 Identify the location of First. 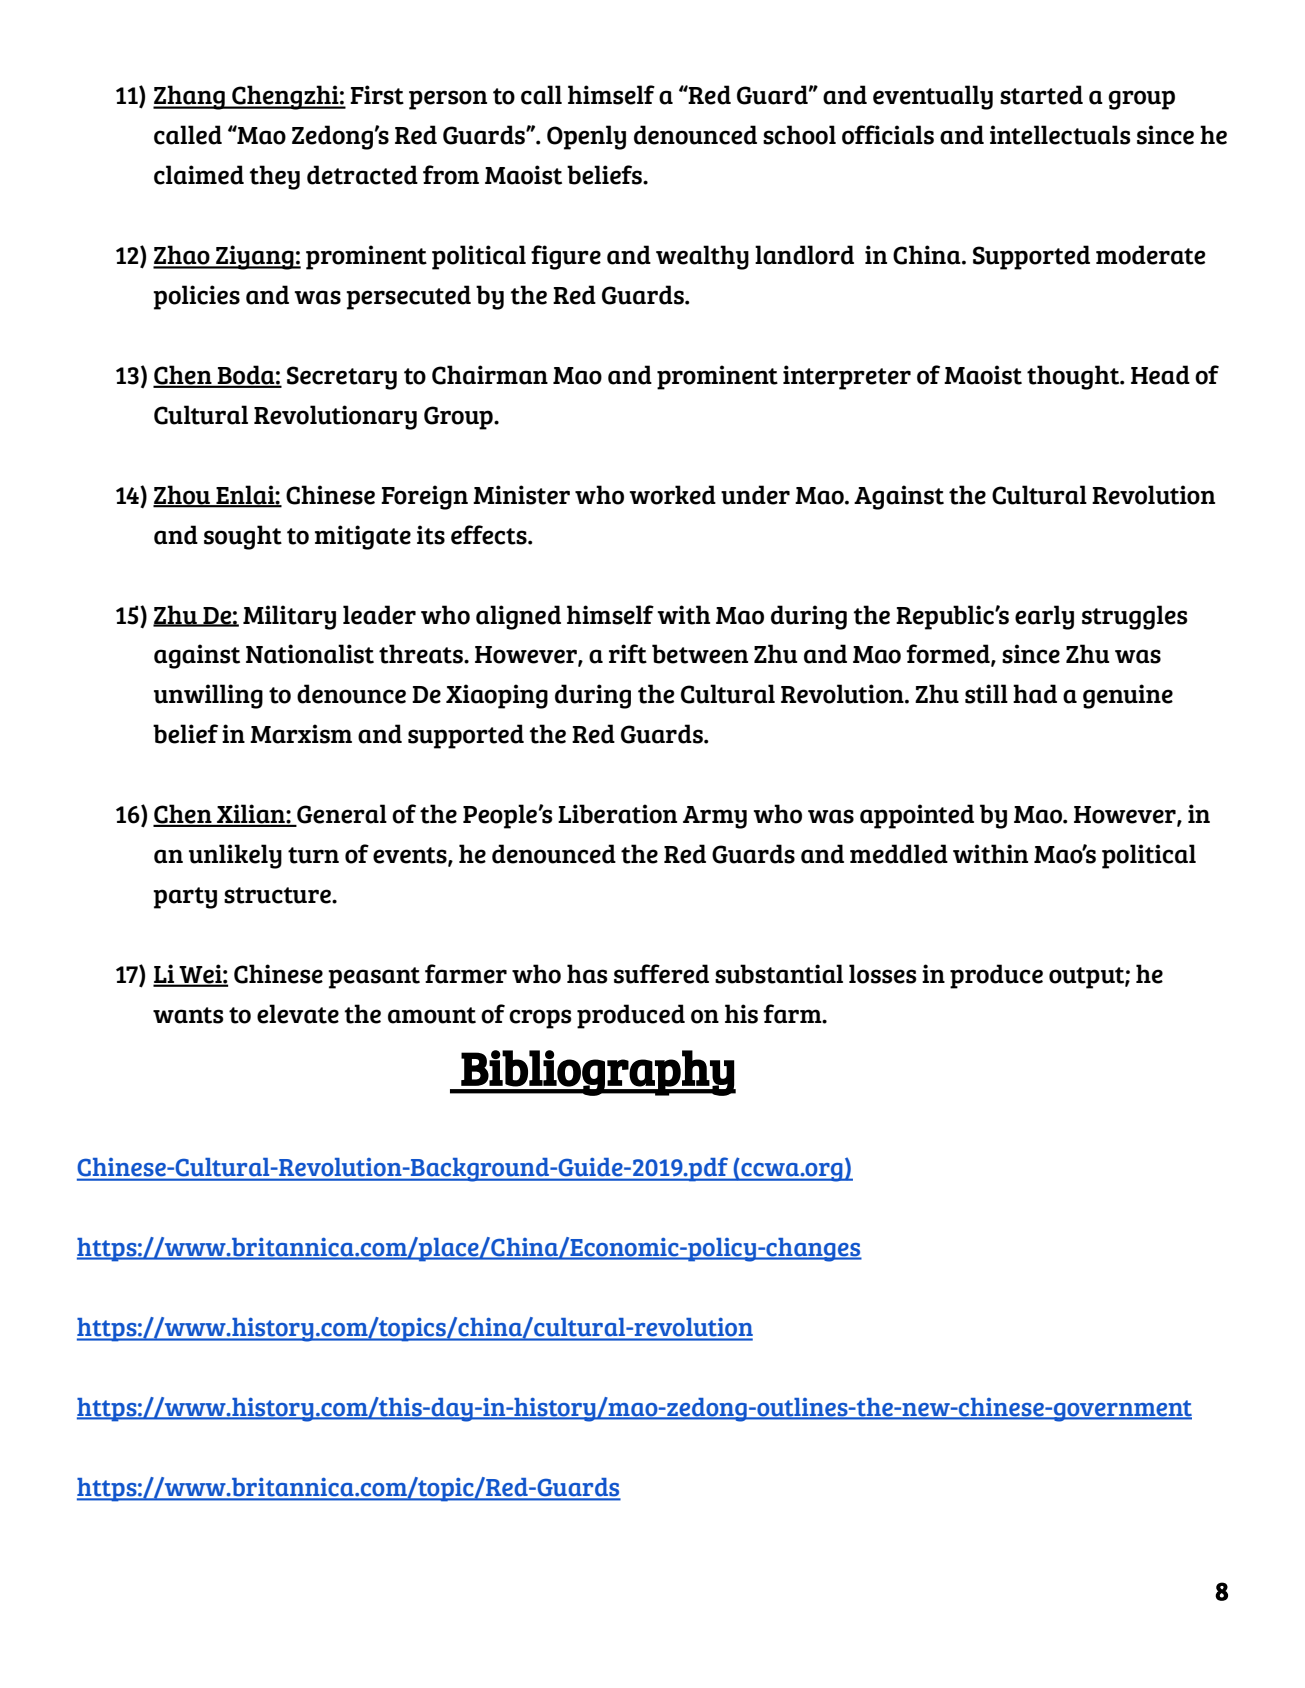
(377, 95).
